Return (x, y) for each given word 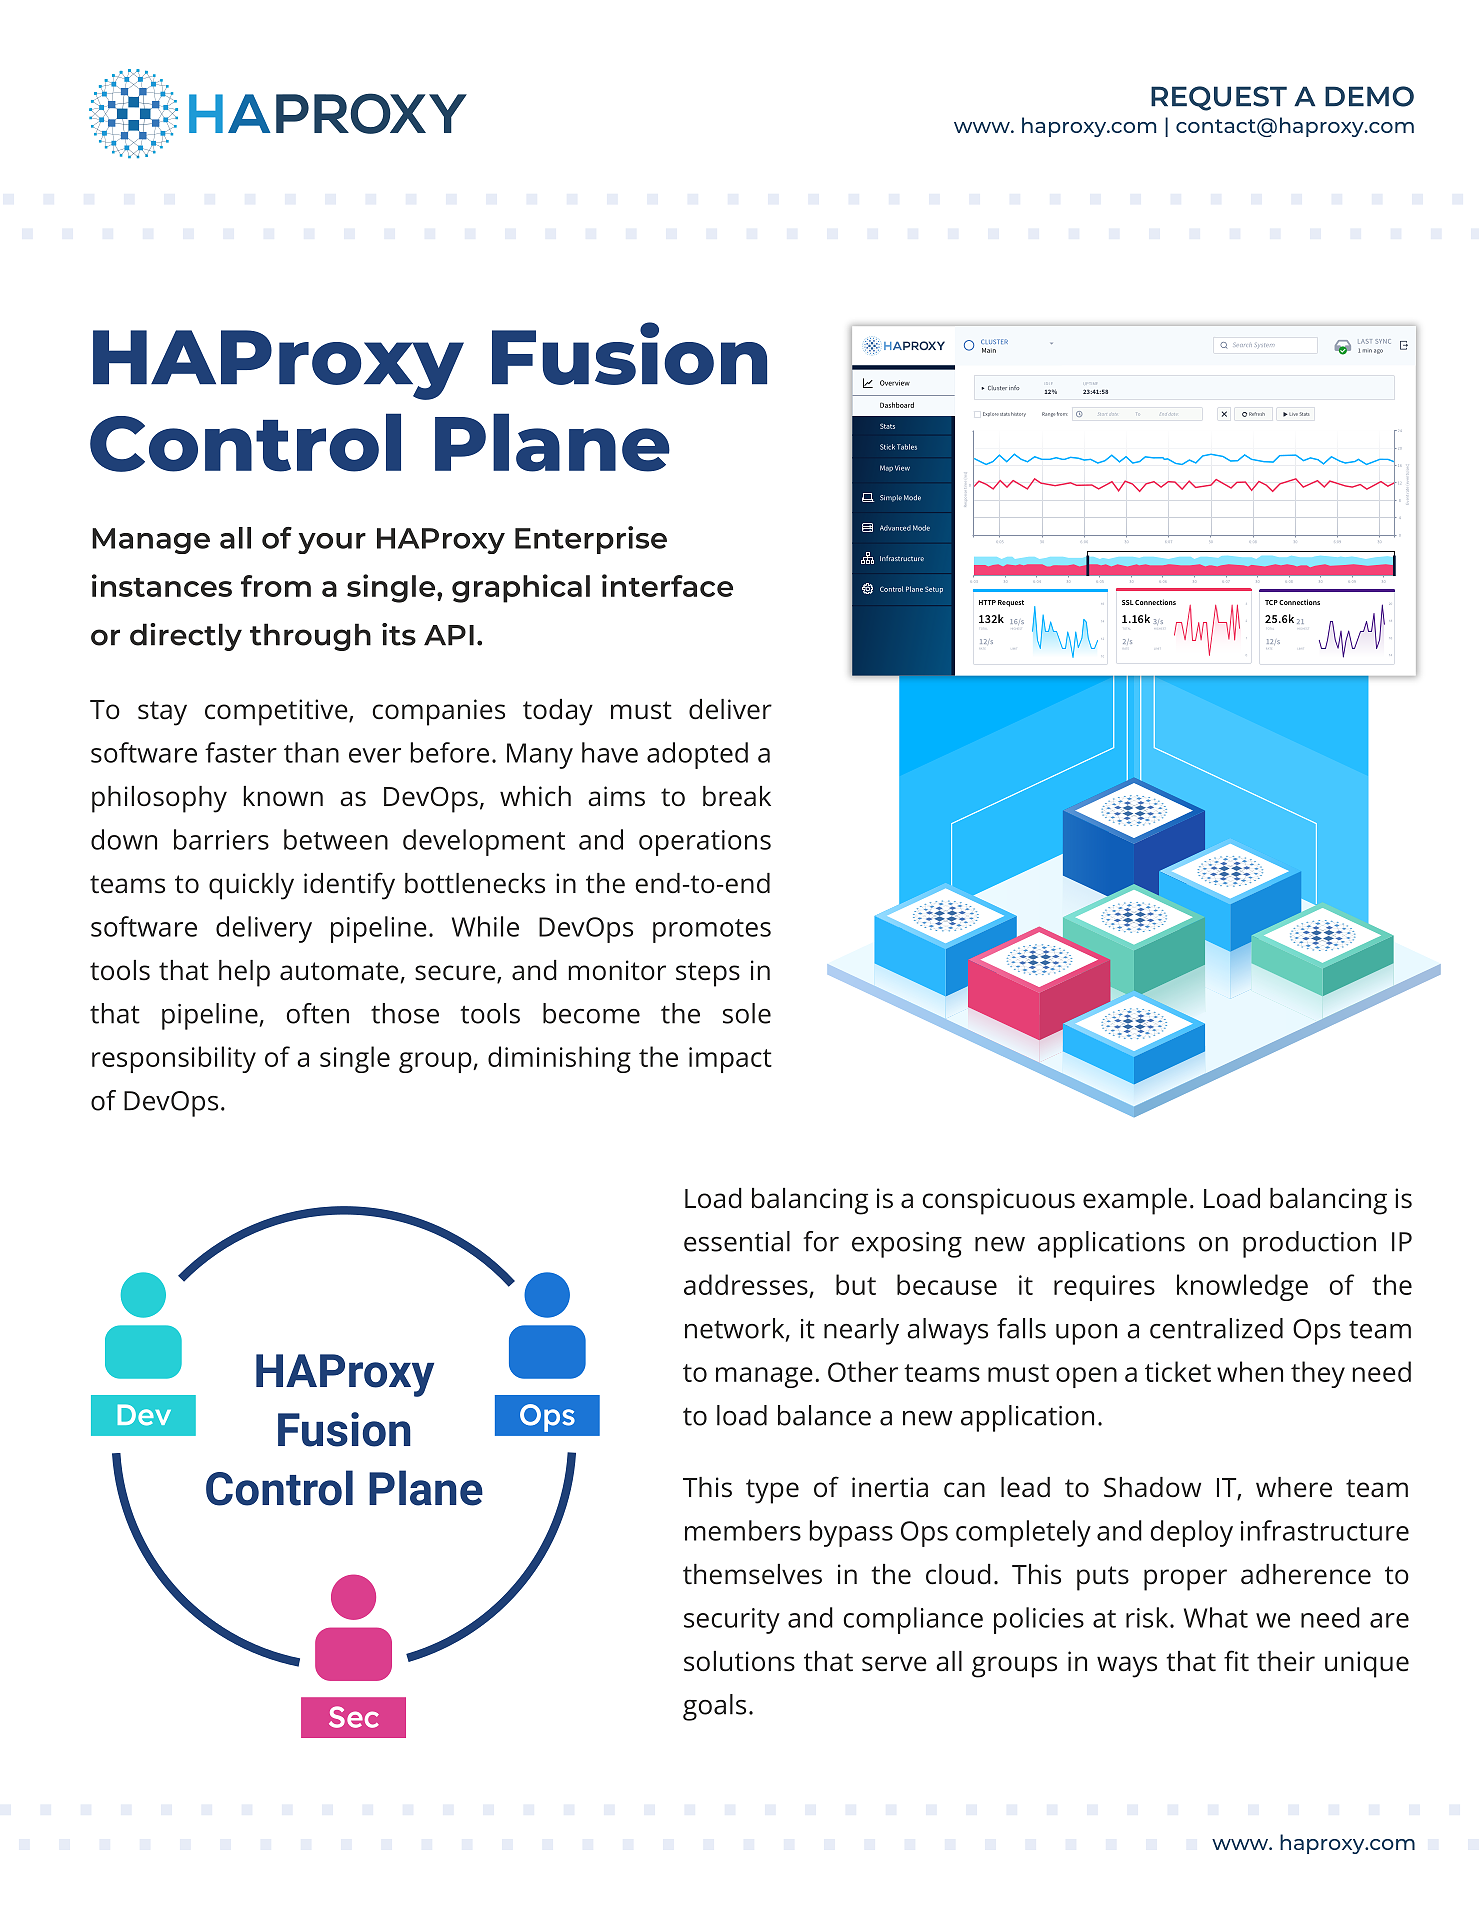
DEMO (1369, 96)
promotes (712, 931)
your (332, 543)
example (1135, 1201)
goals (714, 1707)
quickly (251, 886)
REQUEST (1219, 98)
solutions (739, 1661)
